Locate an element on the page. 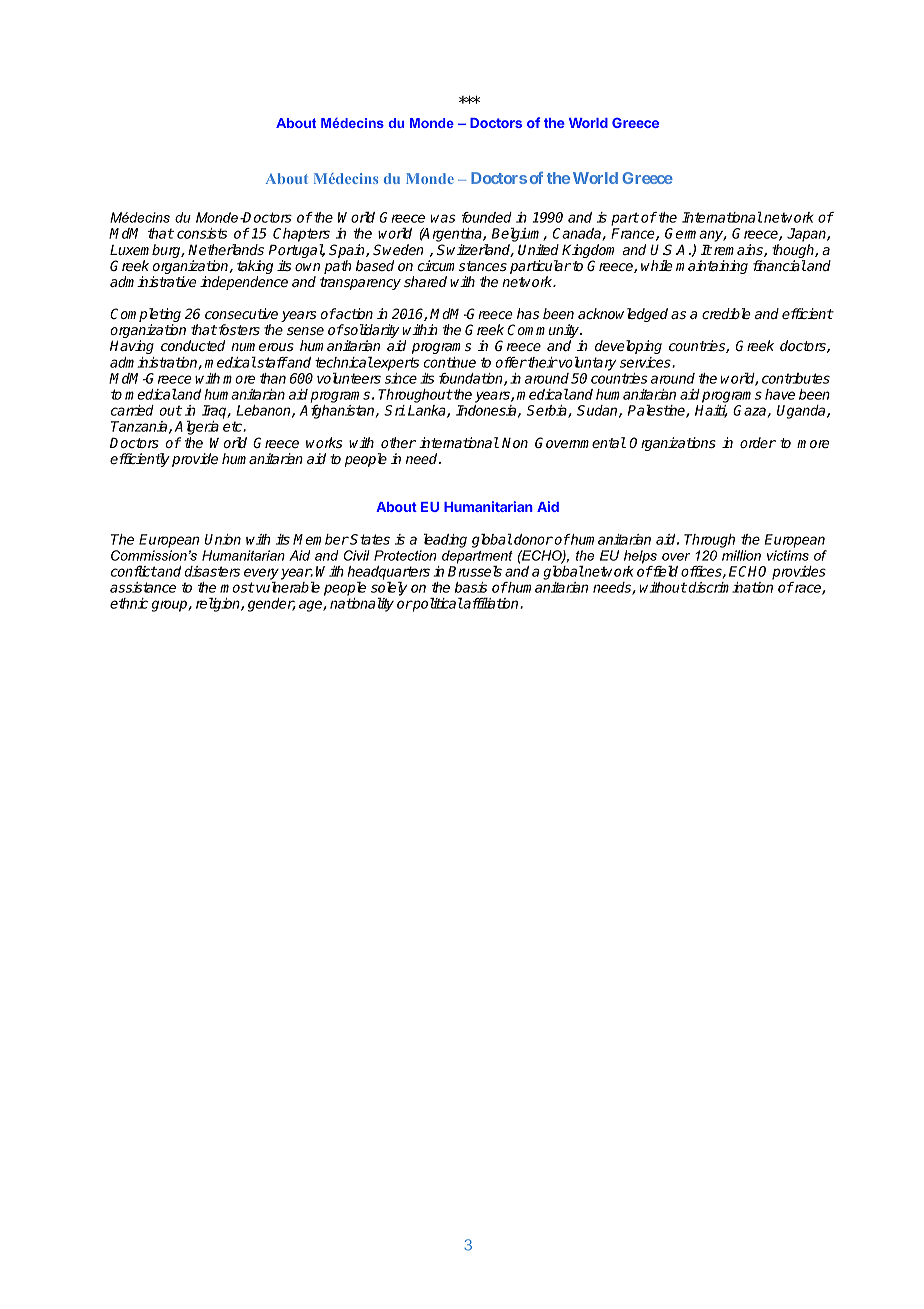  consecutive is located at coordinates (241, 313).
